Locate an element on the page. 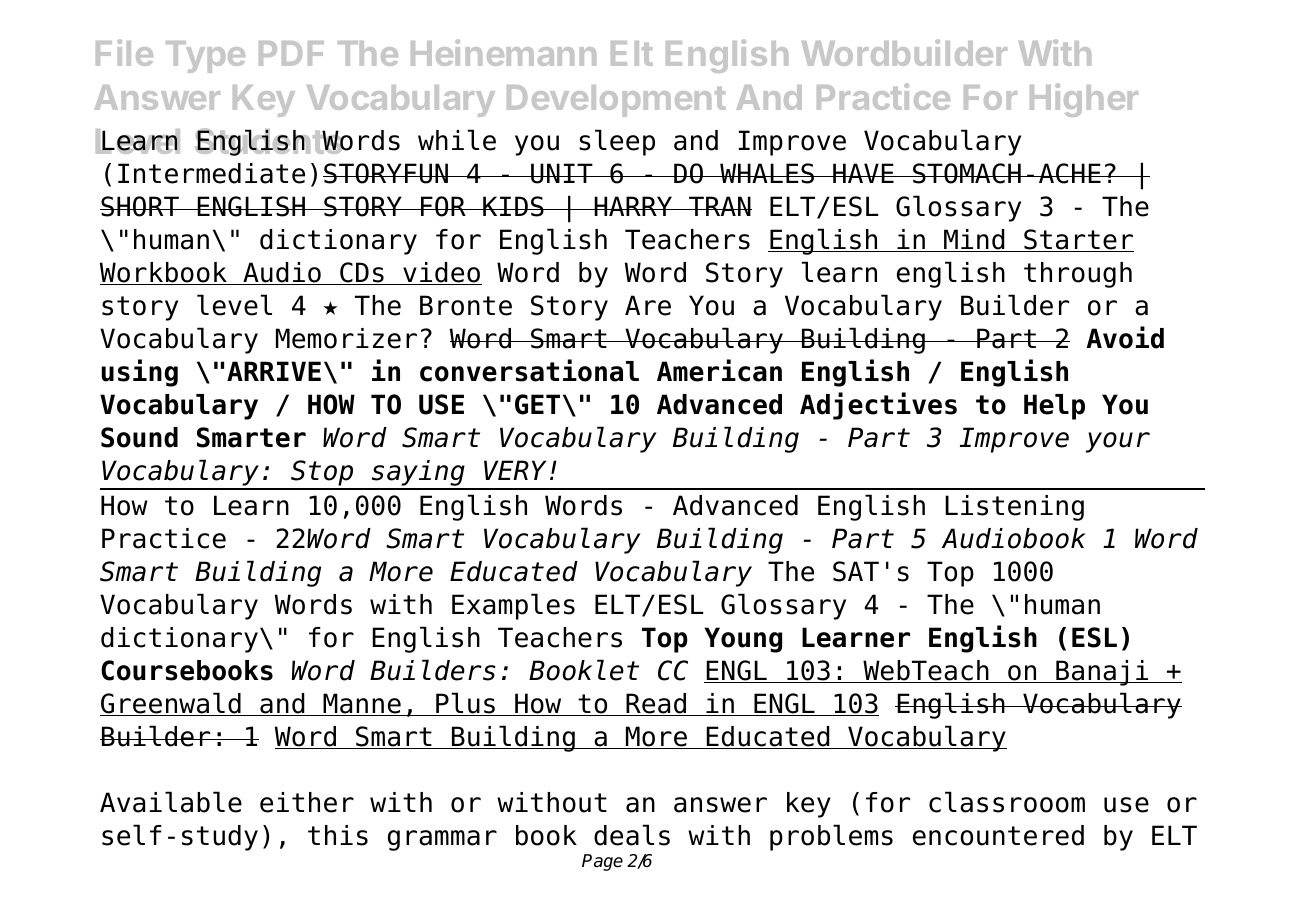  Greenwald is located at coordinates (171, 704).
